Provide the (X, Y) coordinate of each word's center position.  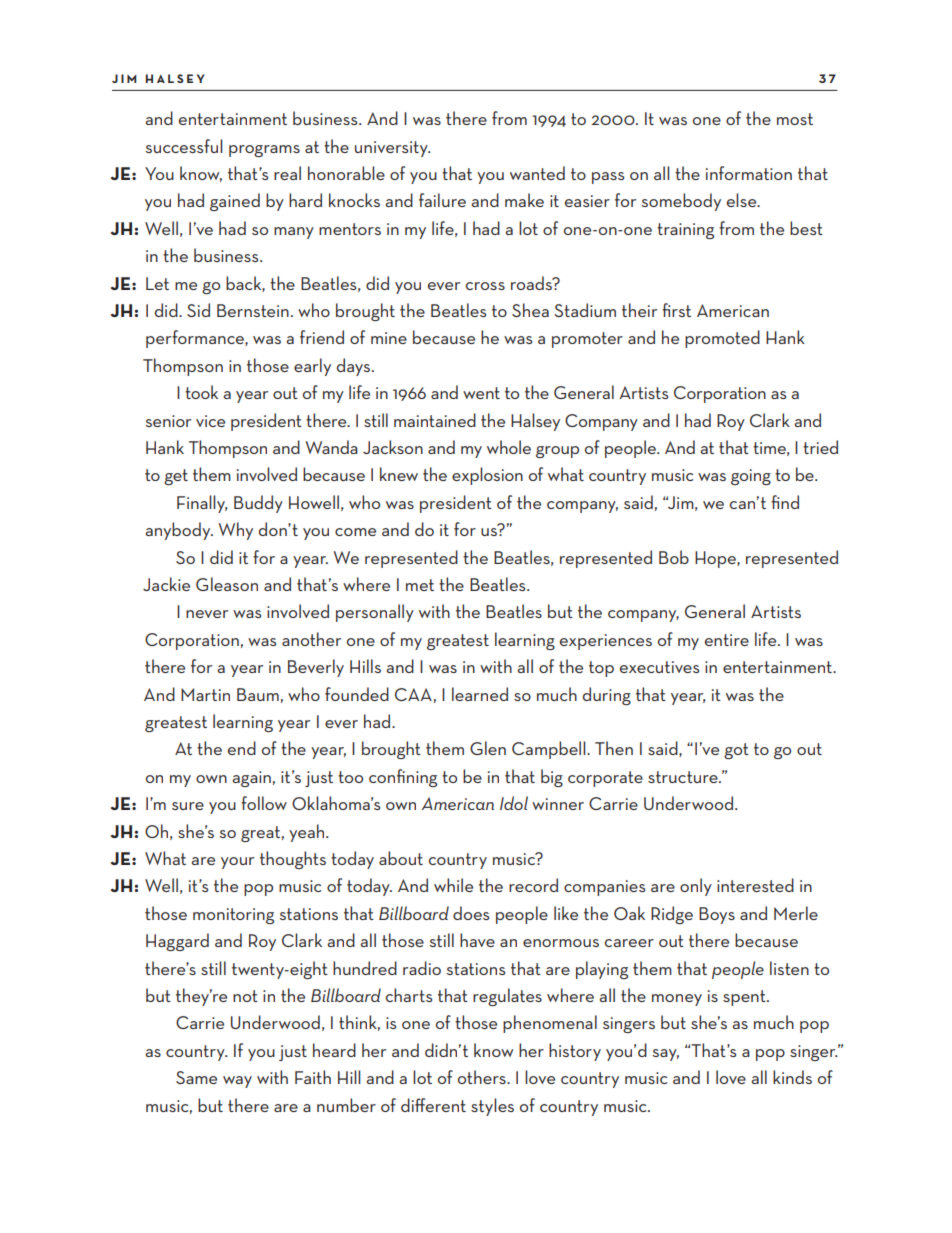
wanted (537, 173)
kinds (792, 1077)
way (237, 1082)
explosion (487, 476)
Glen (488, 748)
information (749, 173)
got (736, 751)
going (751, 477)
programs (264, 151)
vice (210, 421)
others (483, 1077)
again (251, 779)
